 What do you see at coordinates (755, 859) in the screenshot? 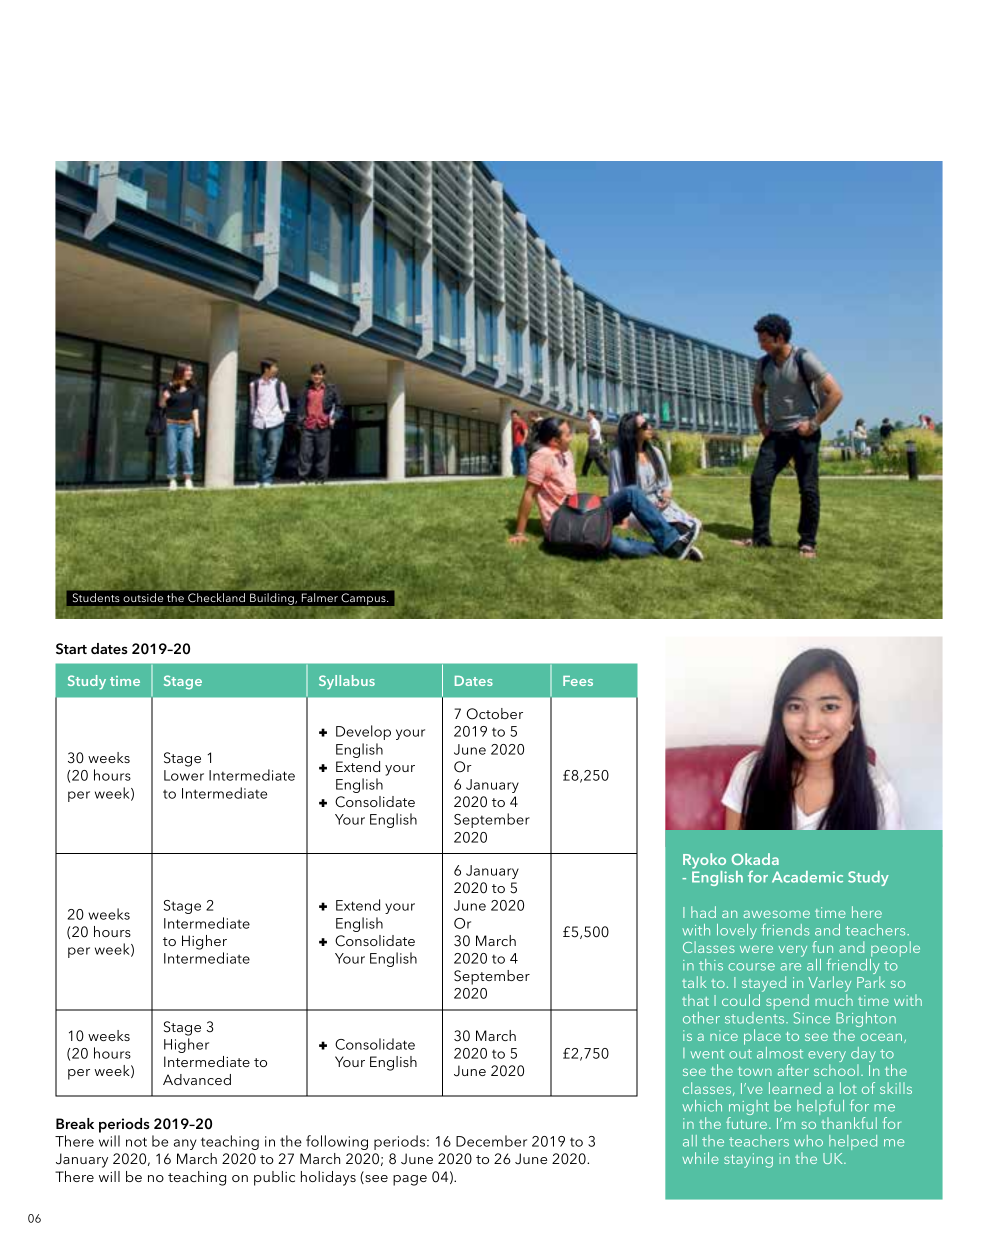
I see `Okada` at bounding box center [755, 859].
